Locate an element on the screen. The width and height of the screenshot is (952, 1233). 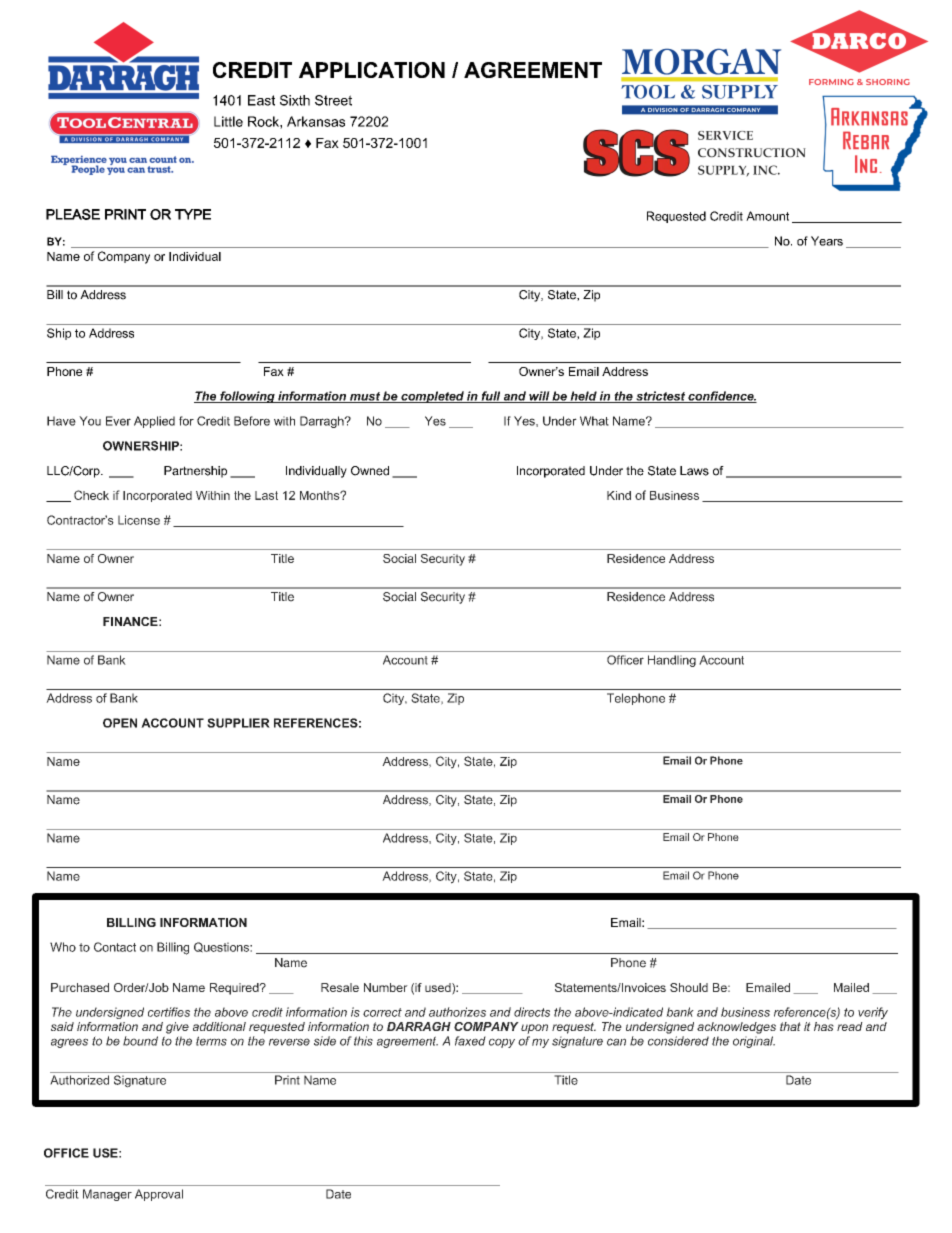
Amount is located at coordinates (767, 216).
